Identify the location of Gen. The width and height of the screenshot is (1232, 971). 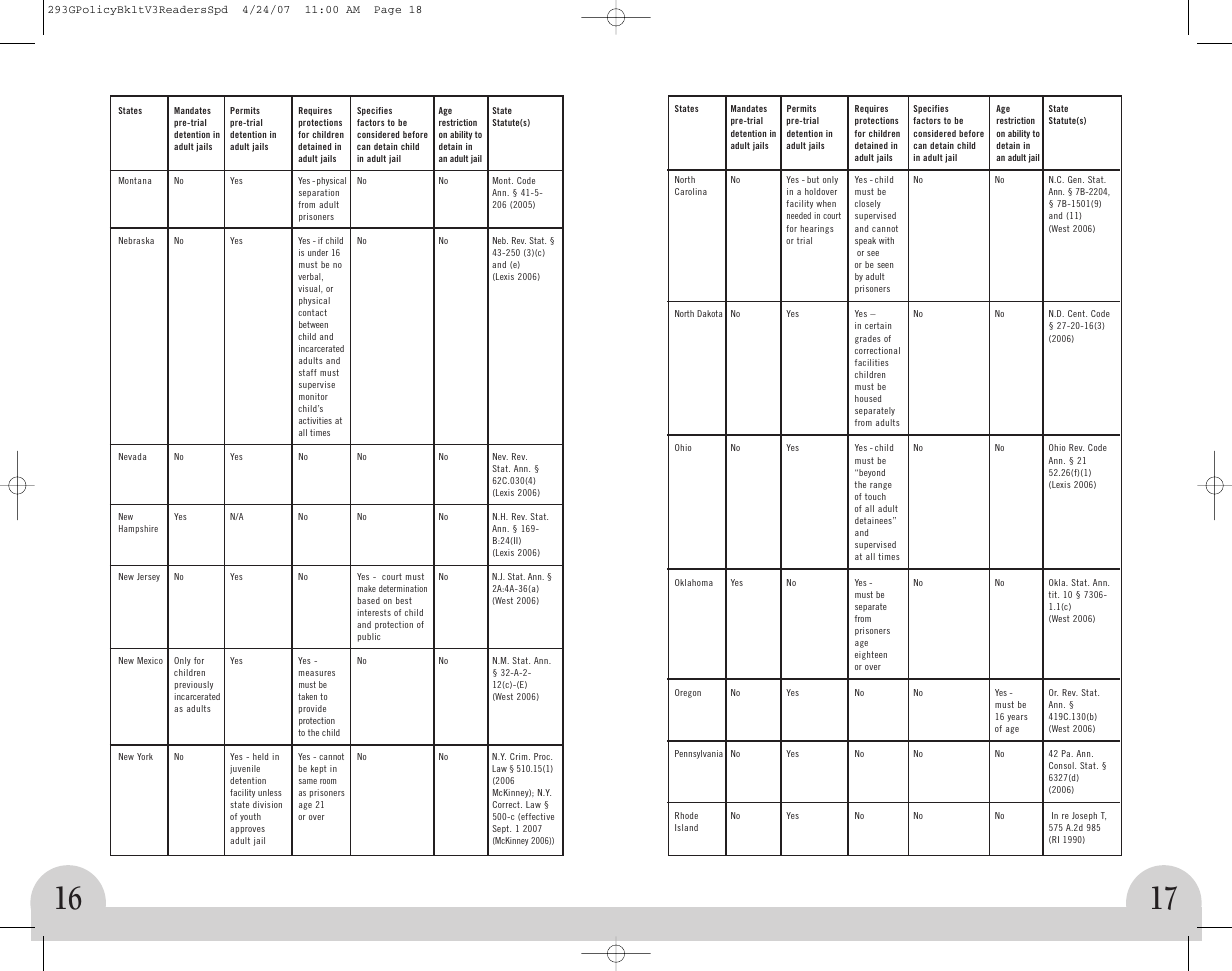
(1076, 179).
